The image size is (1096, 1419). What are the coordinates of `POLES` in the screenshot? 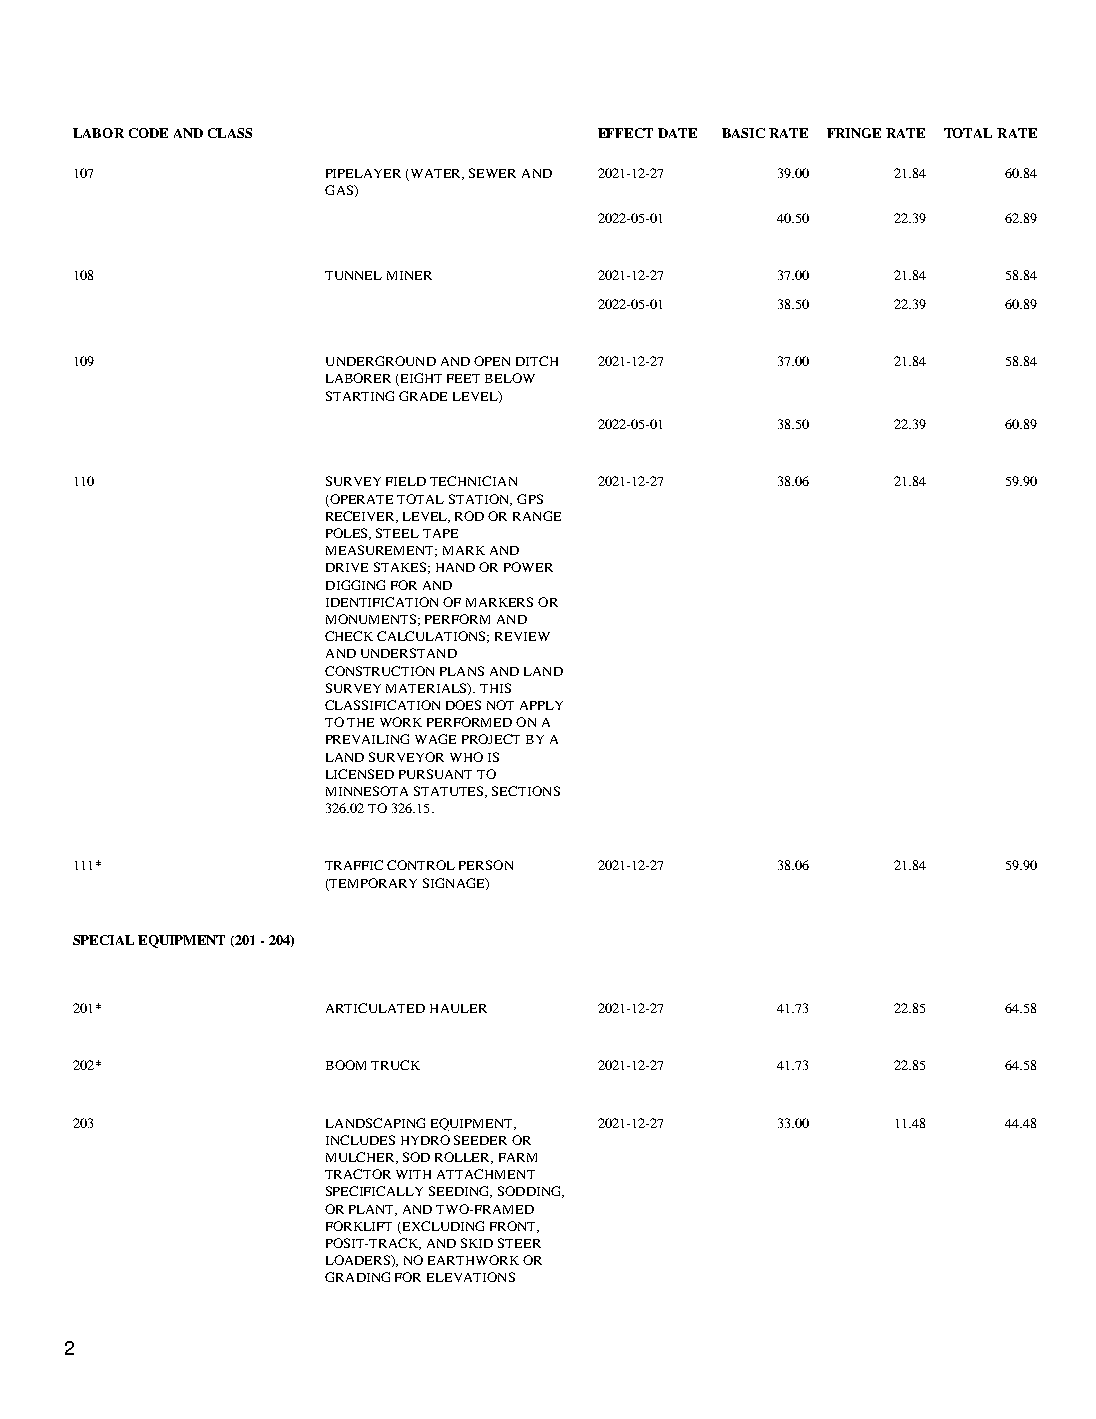 It's located at (348, 534).
